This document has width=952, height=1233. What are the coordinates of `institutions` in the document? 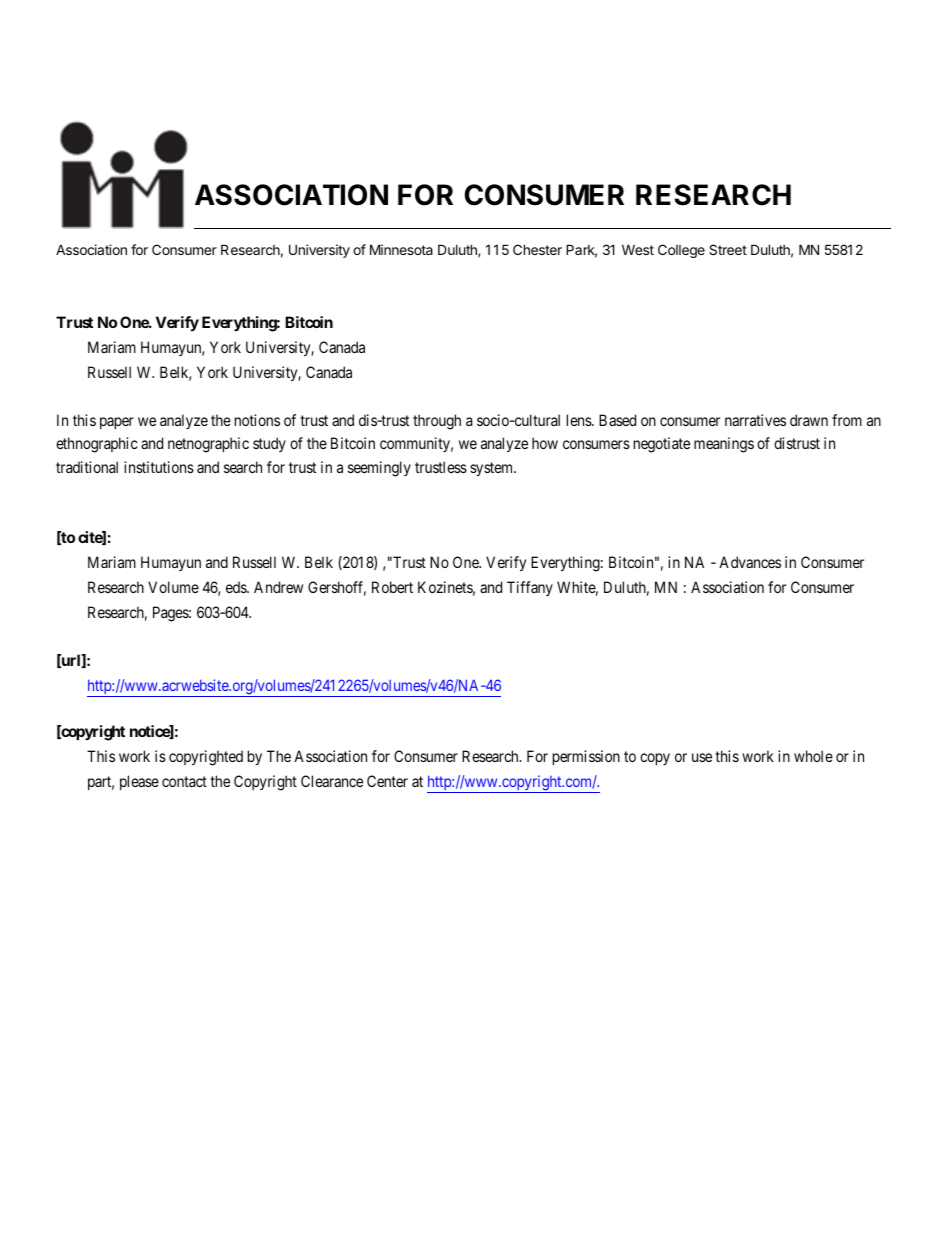 It's located at (159, 467).
